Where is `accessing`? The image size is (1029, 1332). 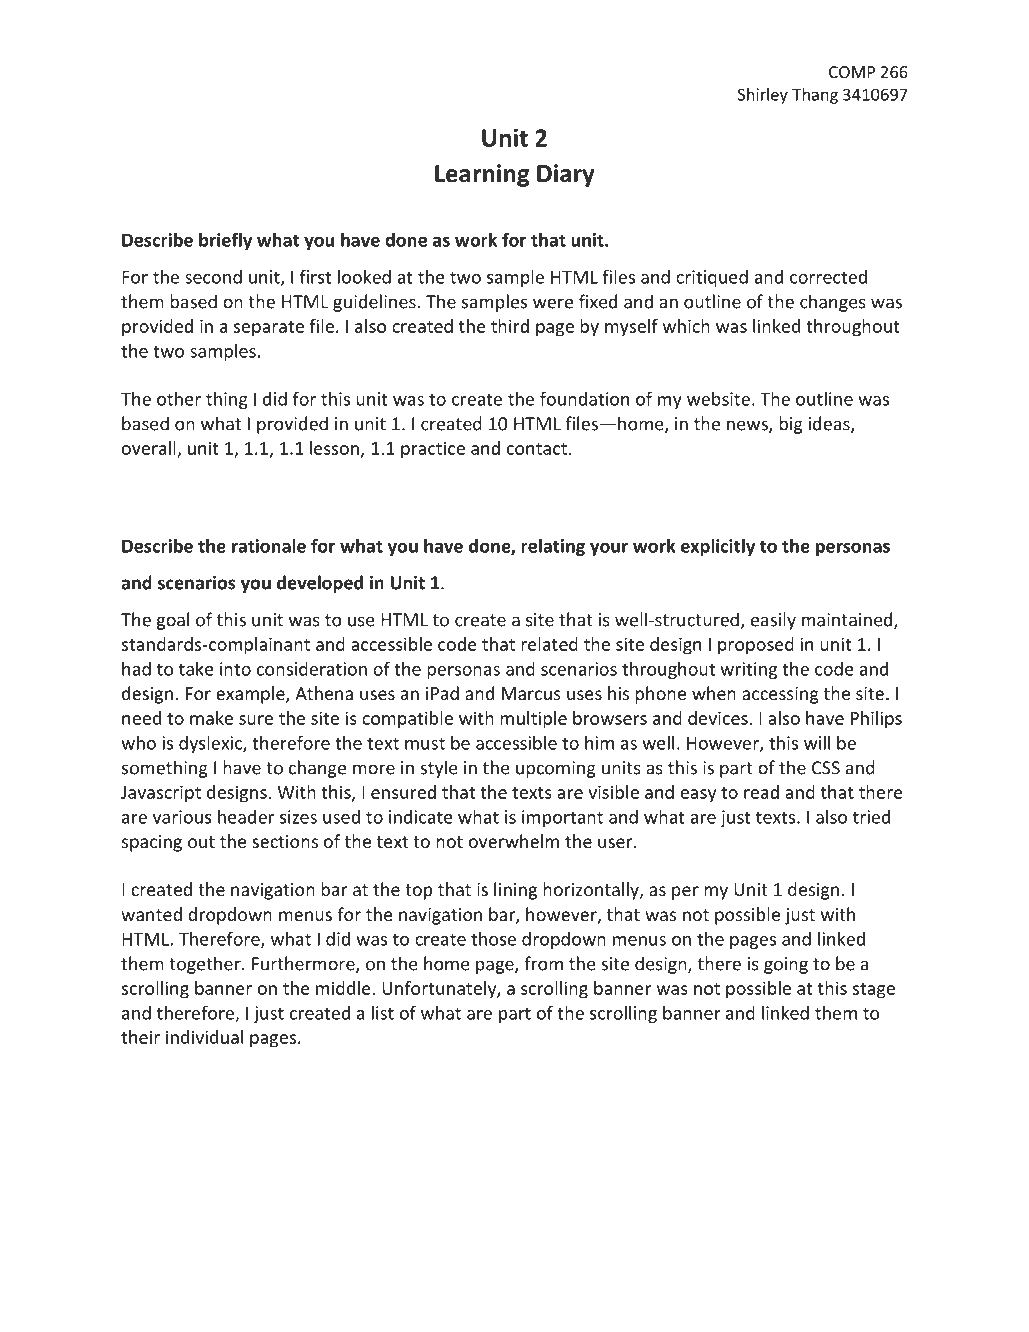 accessing is located at coordinates (780, 695).
